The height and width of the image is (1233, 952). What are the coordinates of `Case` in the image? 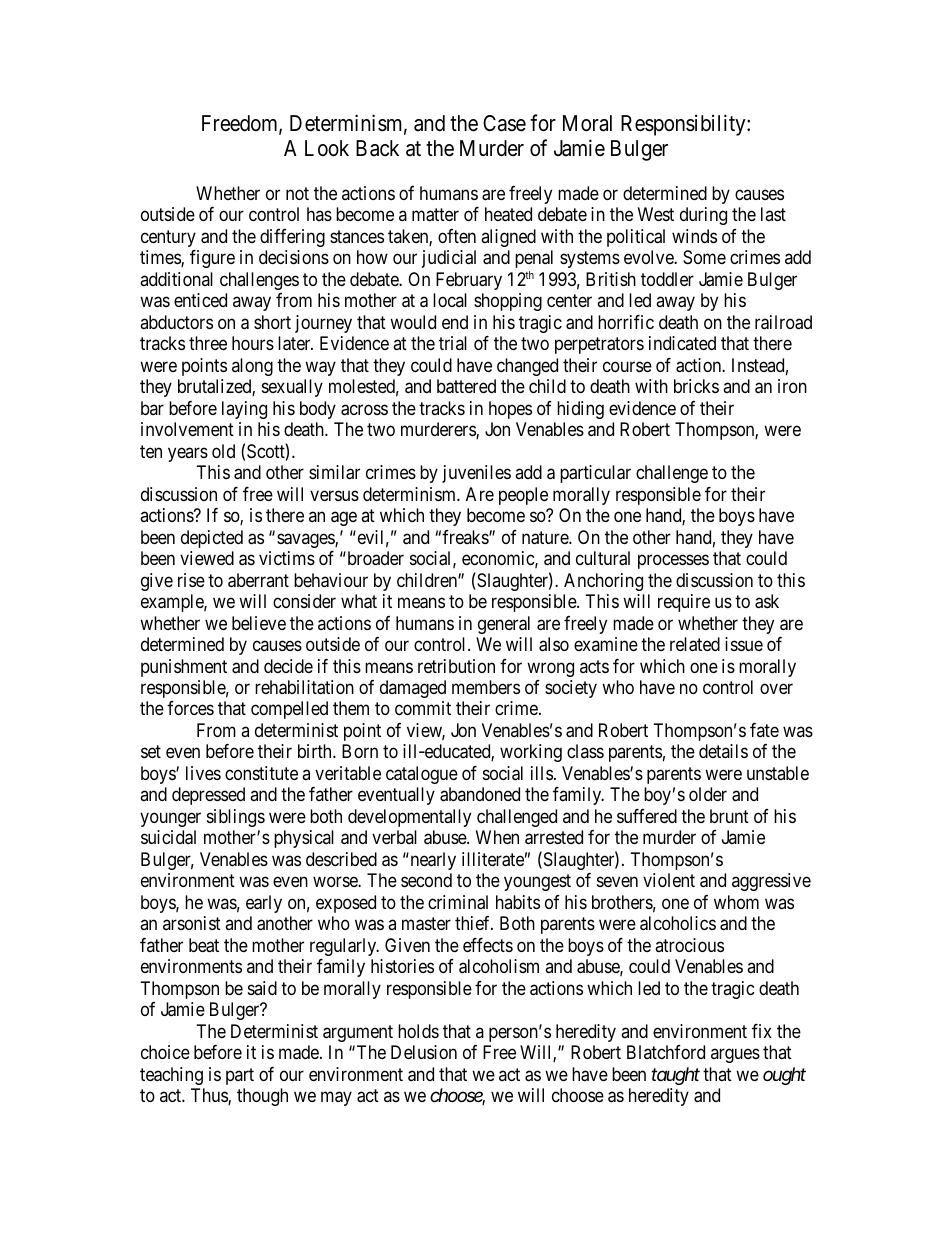 It's located at (504, 123).
